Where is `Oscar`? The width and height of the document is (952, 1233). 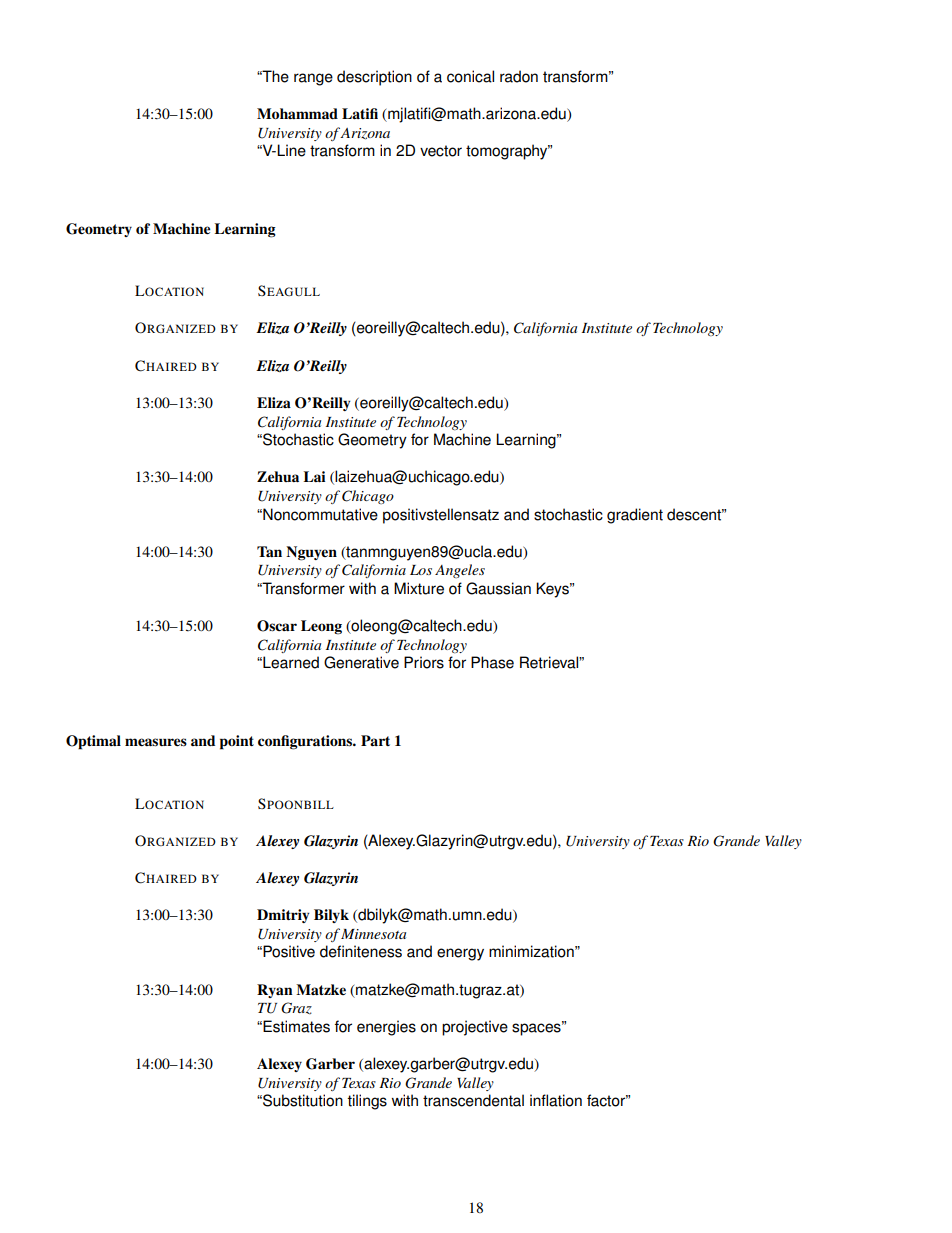 Oscar is located at coordinates (277, 626).
